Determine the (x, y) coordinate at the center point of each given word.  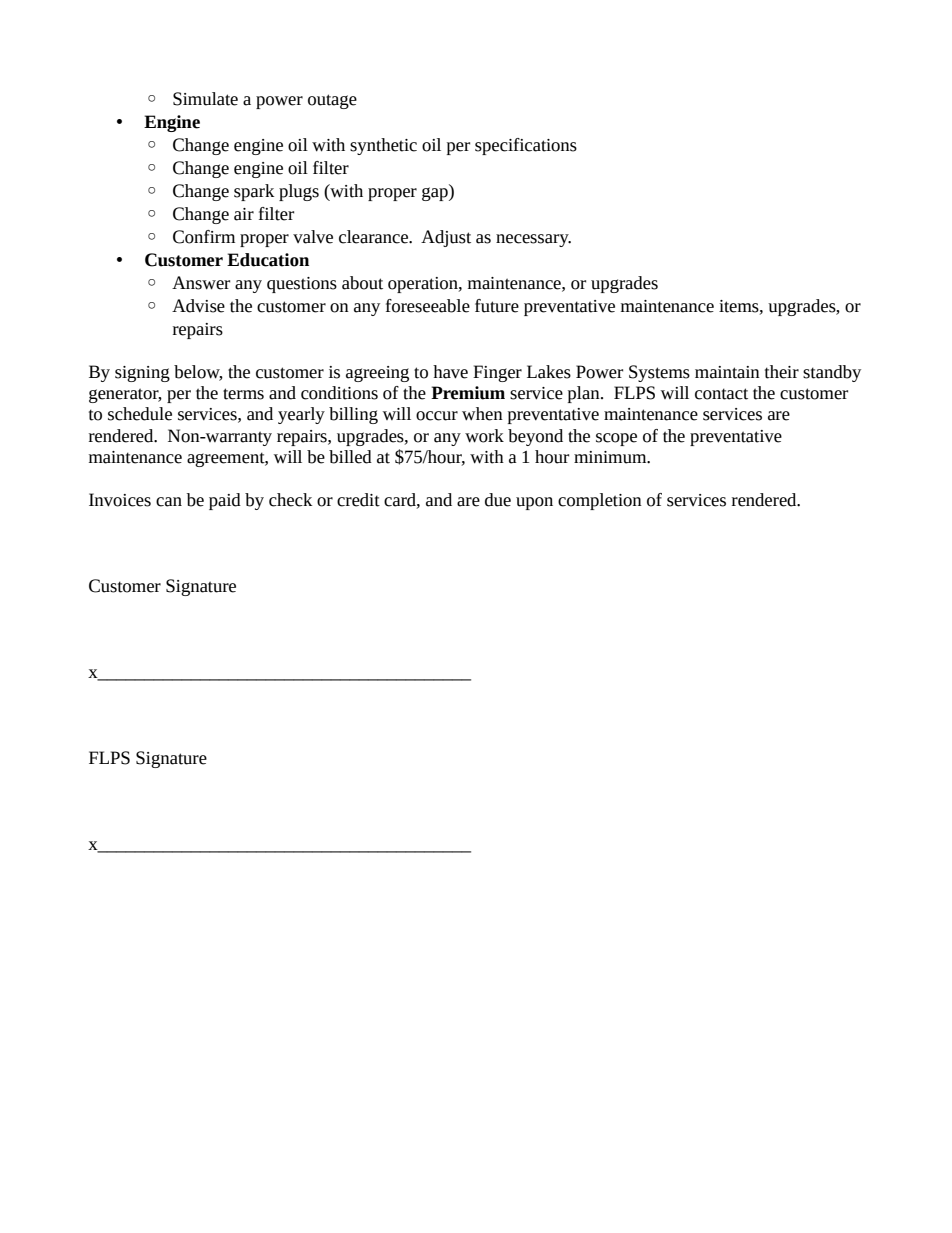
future (497, 306)
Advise (198, 306)
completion (600, 501)
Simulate (205, 99)
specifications (526, 146)
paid (225, 501)
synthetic (383, 146)
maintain (727, 372)
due (498, 500)
